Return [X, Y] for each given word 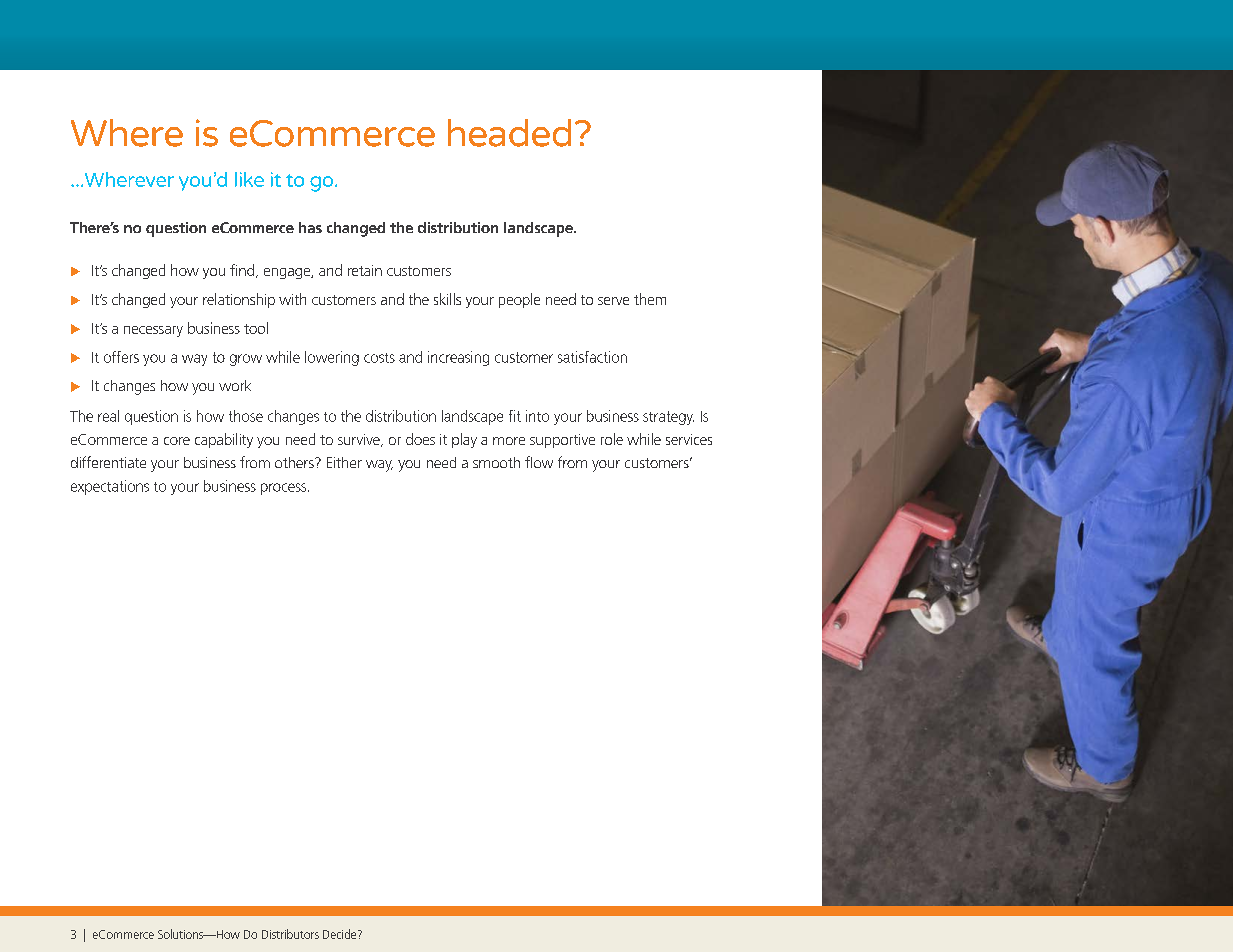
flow [539, 462]
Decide [341, 934]
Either [344, 462]
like [249, 179]
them [650, 299]
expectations [110, 487]
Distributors [290, 934]
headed [509, 133]
